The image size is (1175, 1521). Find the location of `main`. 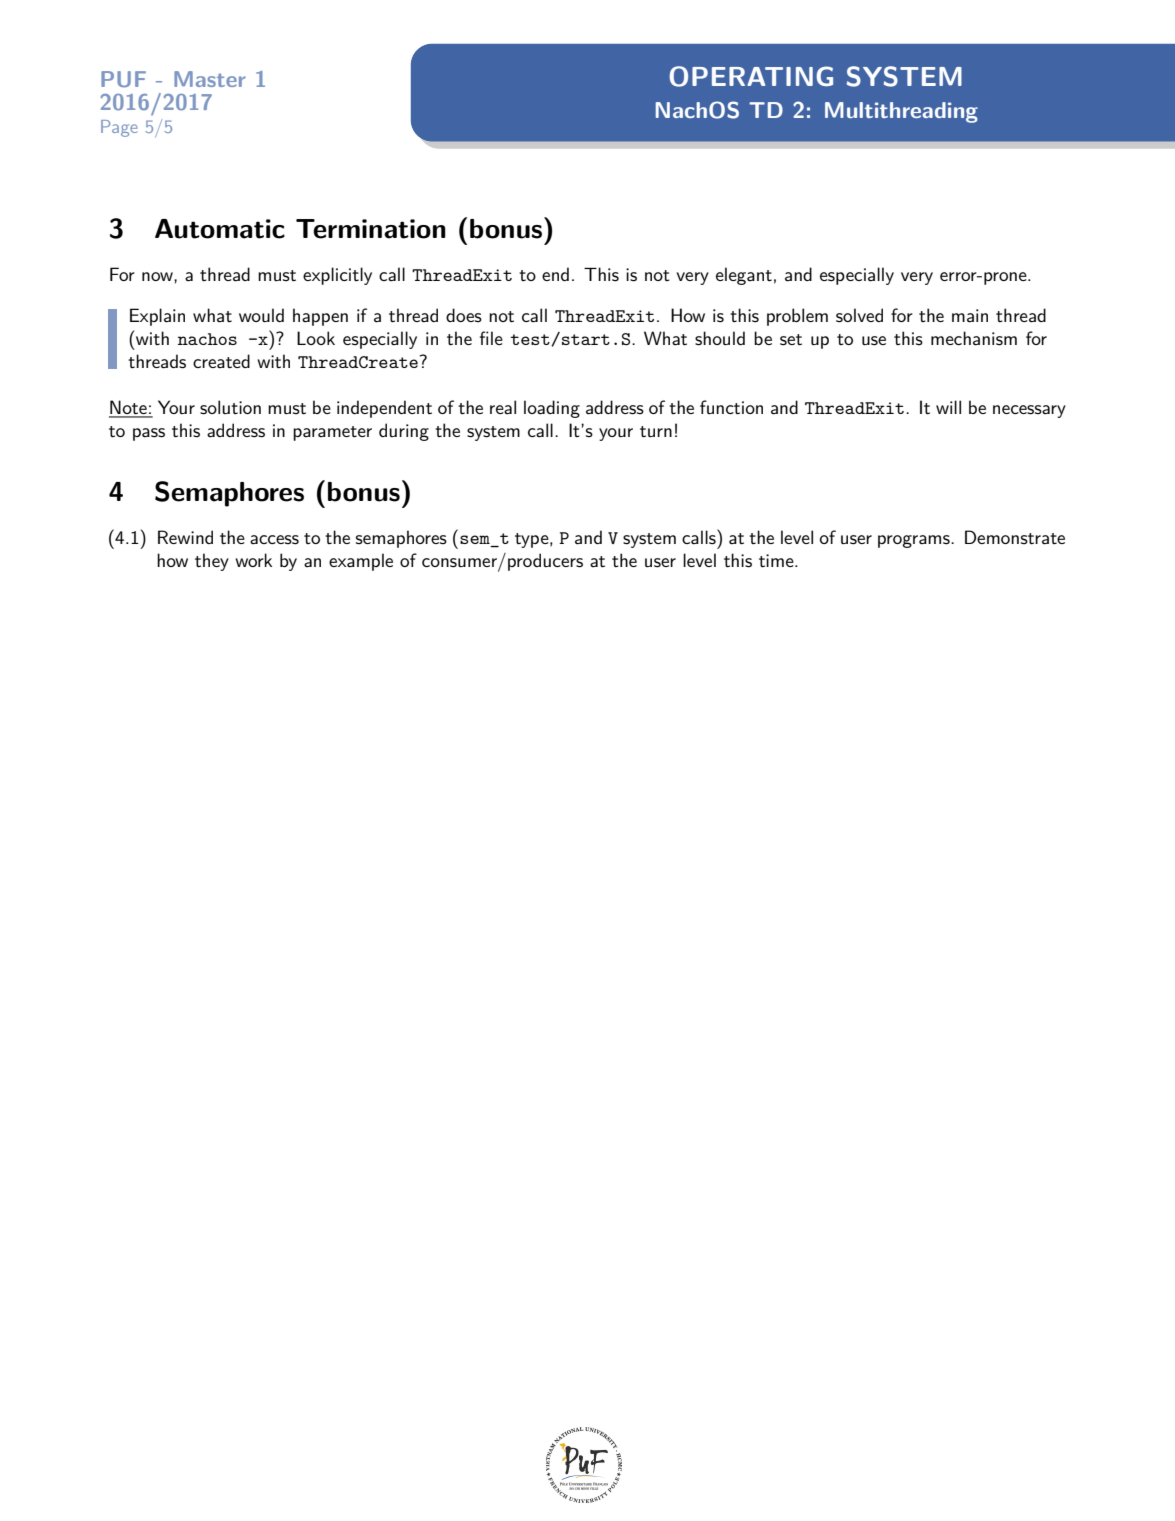

main is located at coordinates (970, 316).
